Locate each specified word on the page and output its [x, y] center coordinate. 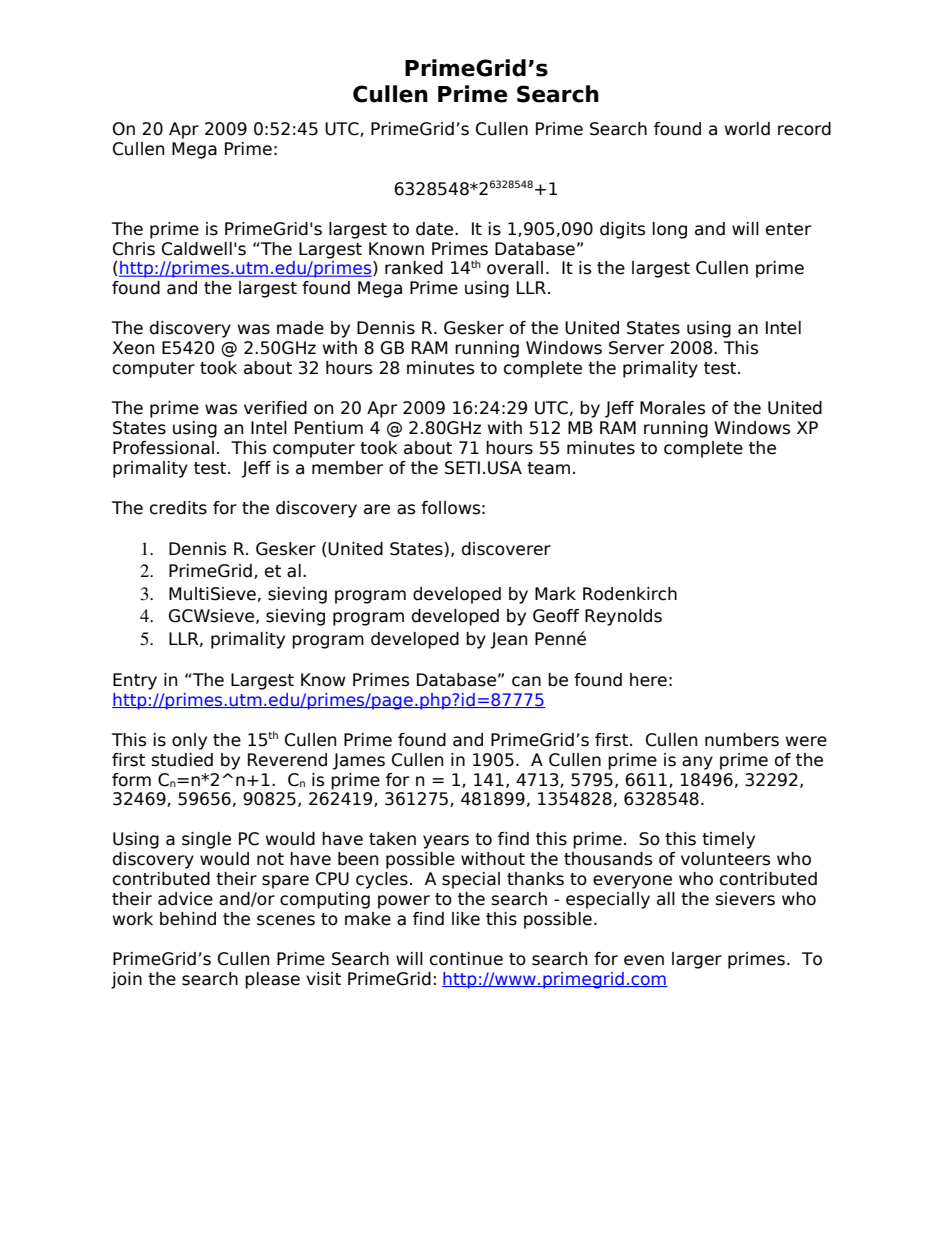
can [526, 681]
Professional [163, 448]
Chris [134, 249]
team [548, 468]
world [747, 129]
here [648, 680]
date [436, 229]
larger [697, 960]
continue [466, 959]
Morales [672, 408]
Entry [135, 681]
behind [188, 919]
